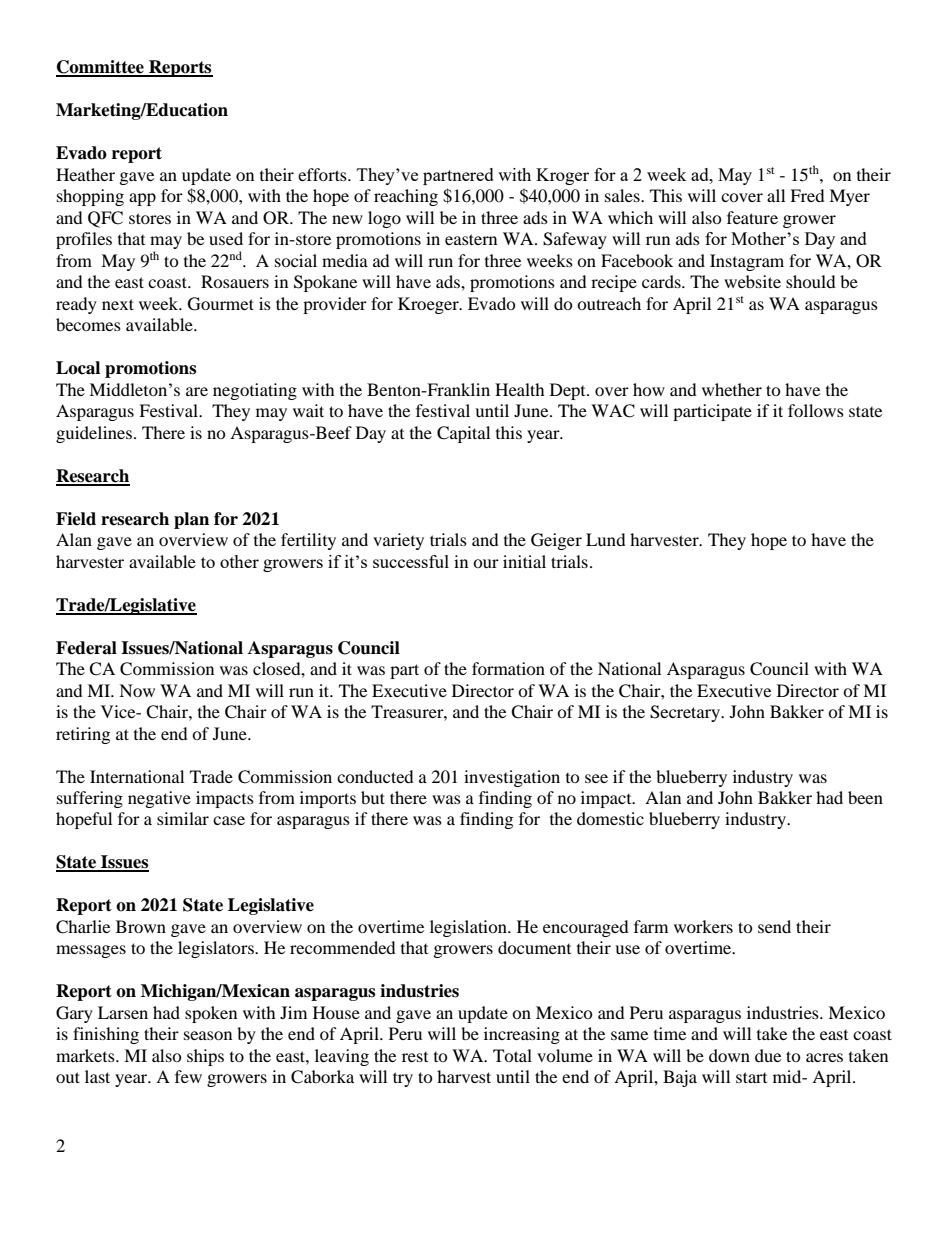 Image resolution: width=952 pixels, height=1233 pixels. I want to click on Committee, so click(101, 68).
